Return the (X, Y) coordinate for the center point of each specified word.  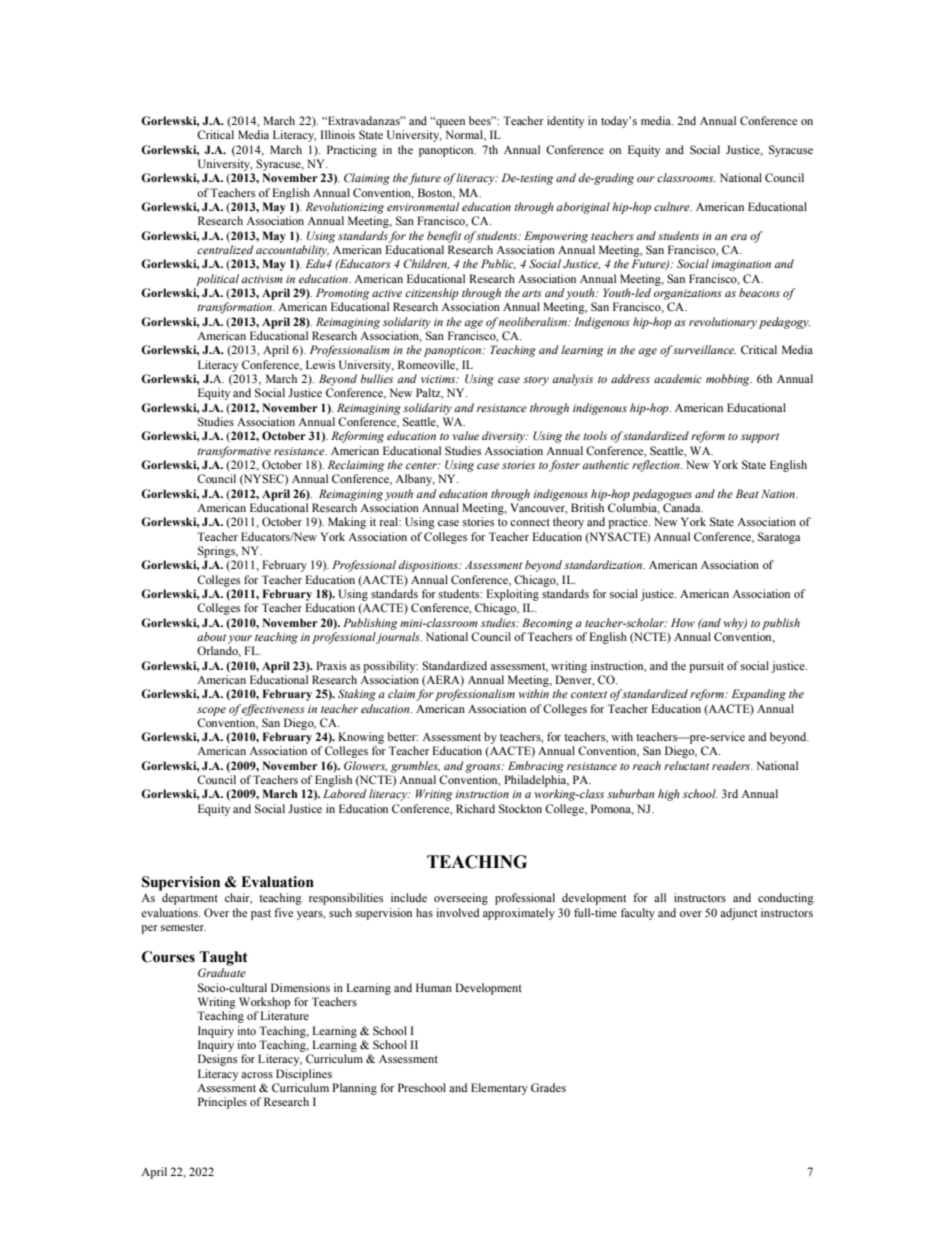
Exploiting (512, 595)
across (257, 1075)
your (240, 639)
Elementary (499, 1089)
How (683, 622)
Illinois (338, 134)
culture (673, 206)
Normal (465, 135)
